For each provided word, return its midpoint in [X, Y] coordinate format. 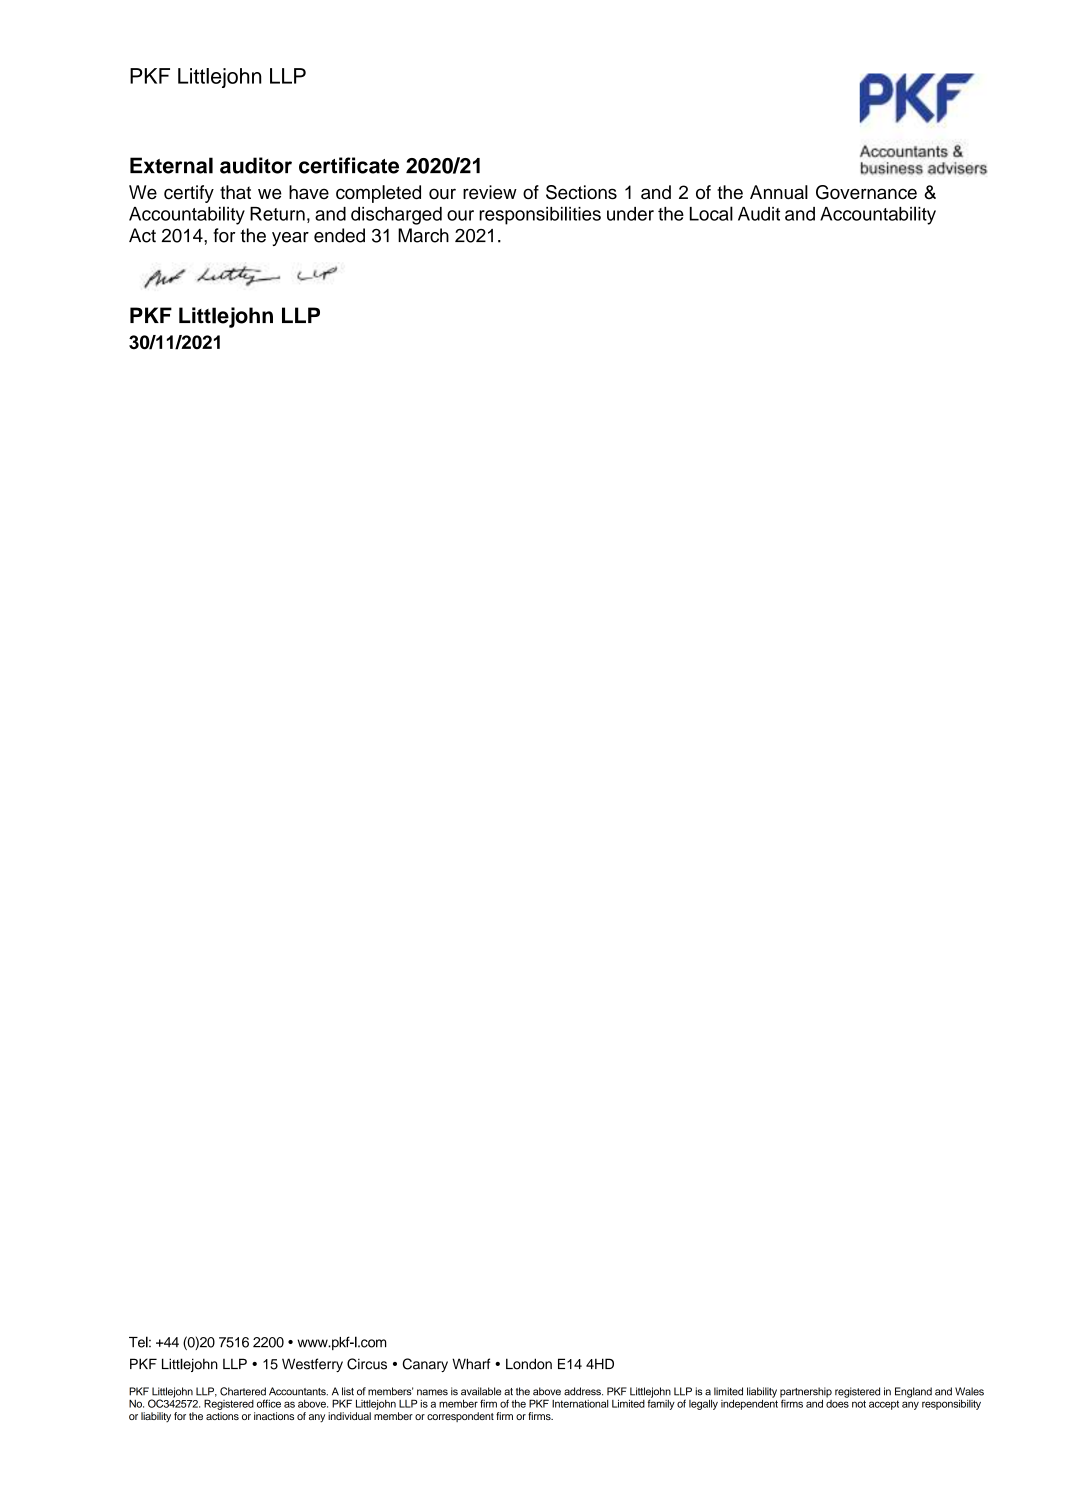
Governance [866, 192]
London [529, 1364]
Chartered [243, 1391]
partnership [806, 1393]
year [290, 239]
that [235, 192]
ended [339, 235]
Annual [779, 192]
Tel [139, 1342]
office [269, 1403]
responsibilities [540, 215]
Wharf [471, 1364]
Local [711, 213]
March [423, 235]
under [630, 214]
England [913, 1392]
